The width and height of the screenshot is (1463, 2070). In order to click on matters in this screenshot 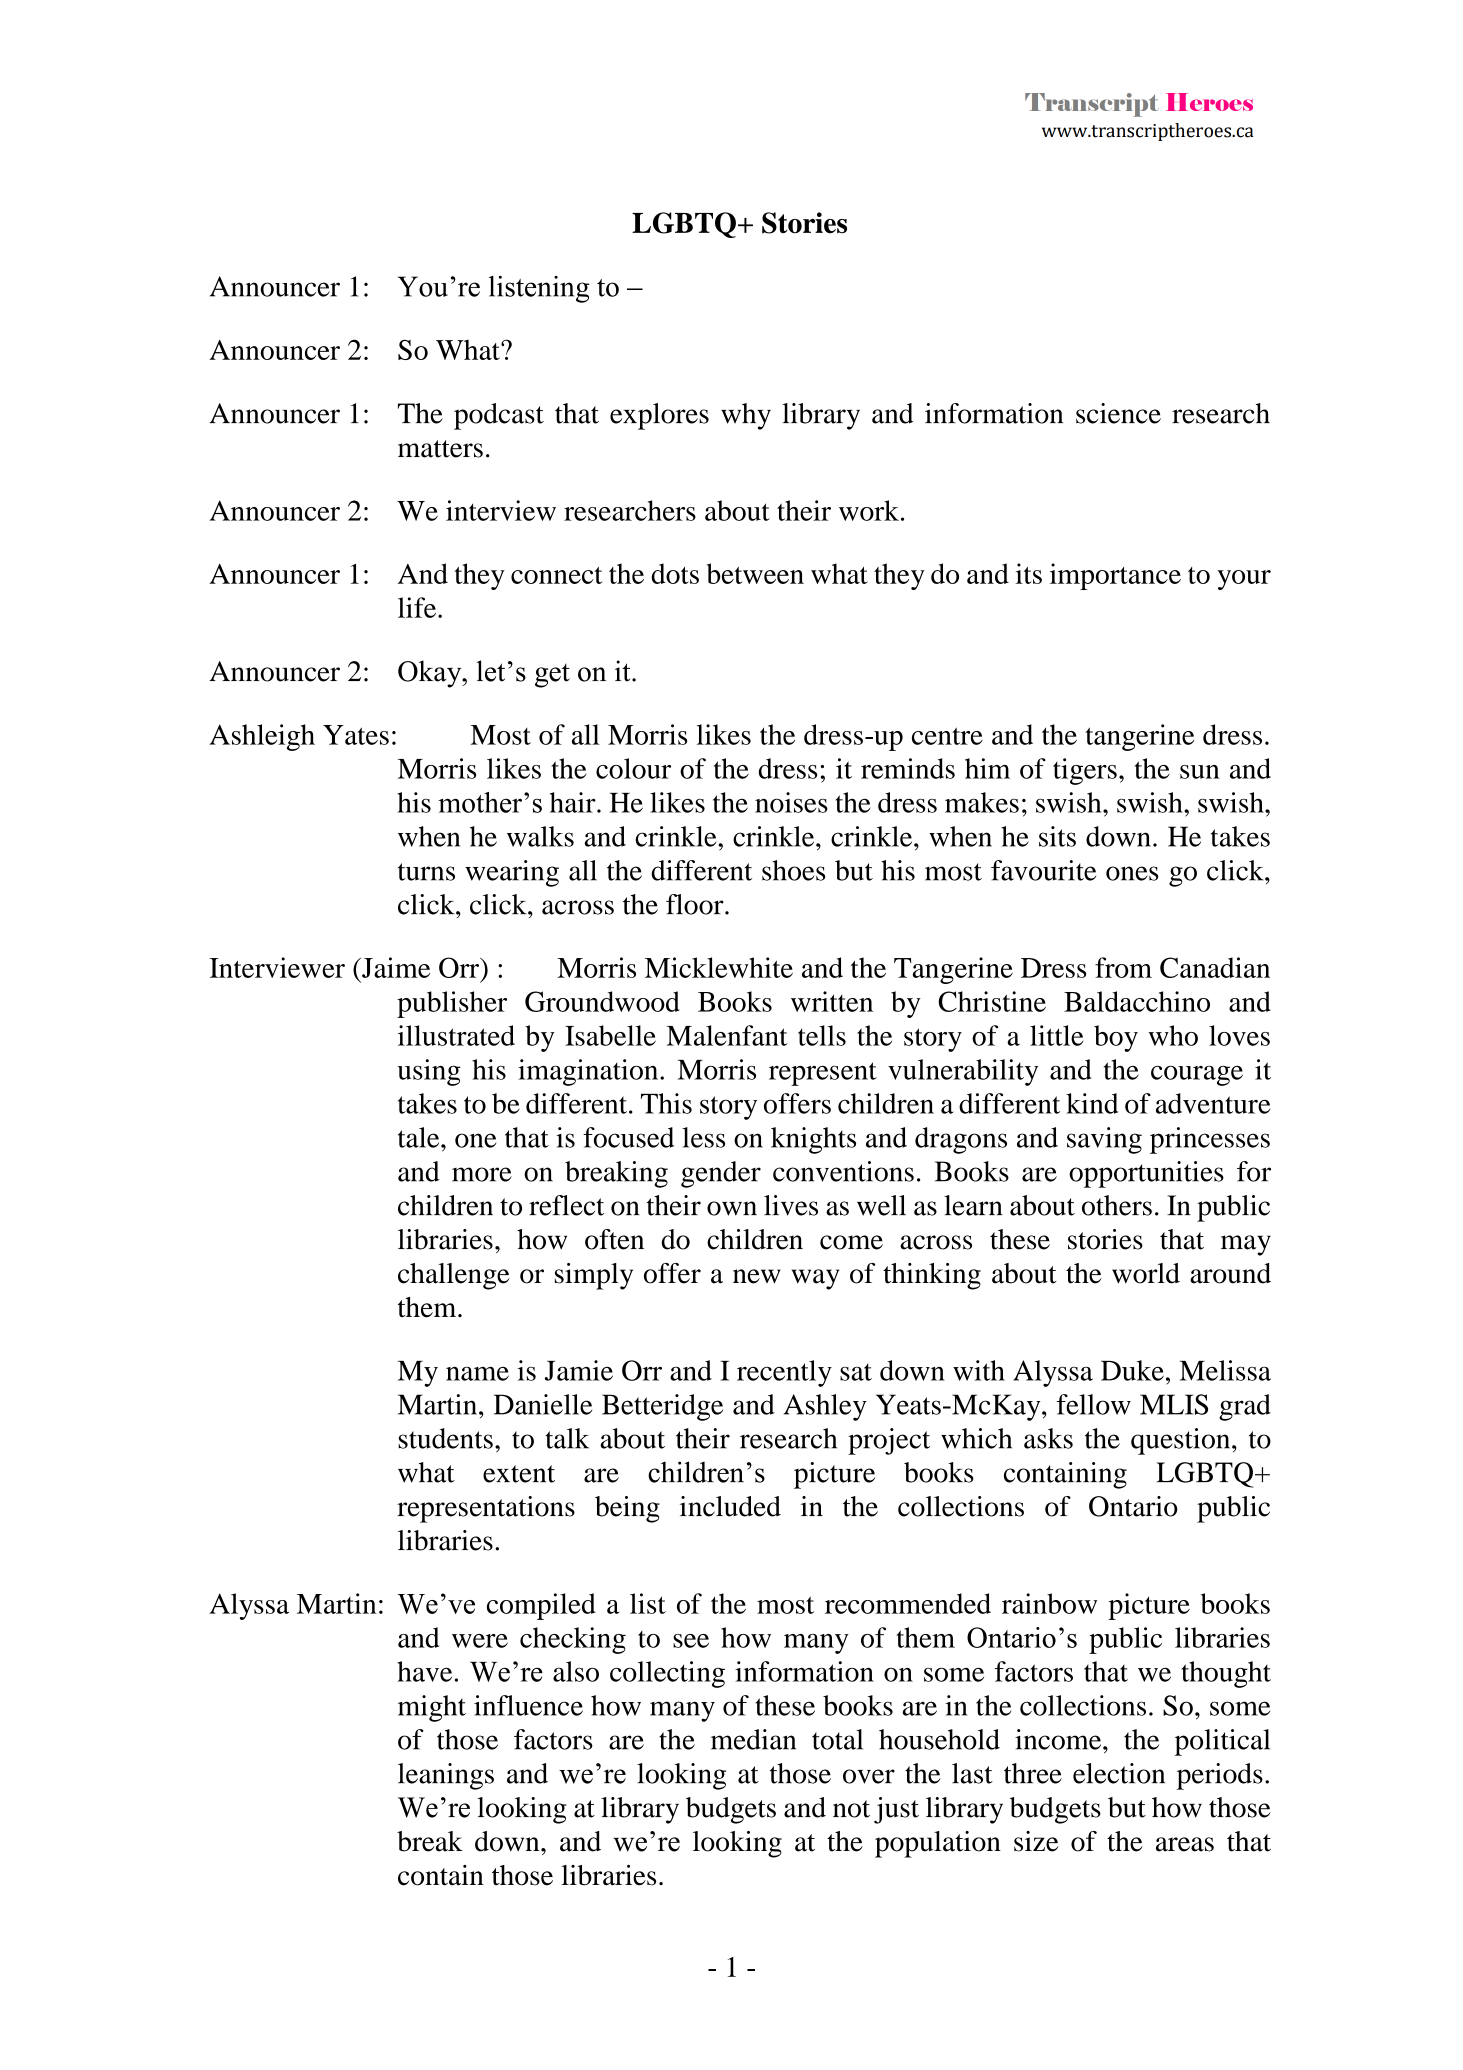, I will do `click(440, 449)`.
